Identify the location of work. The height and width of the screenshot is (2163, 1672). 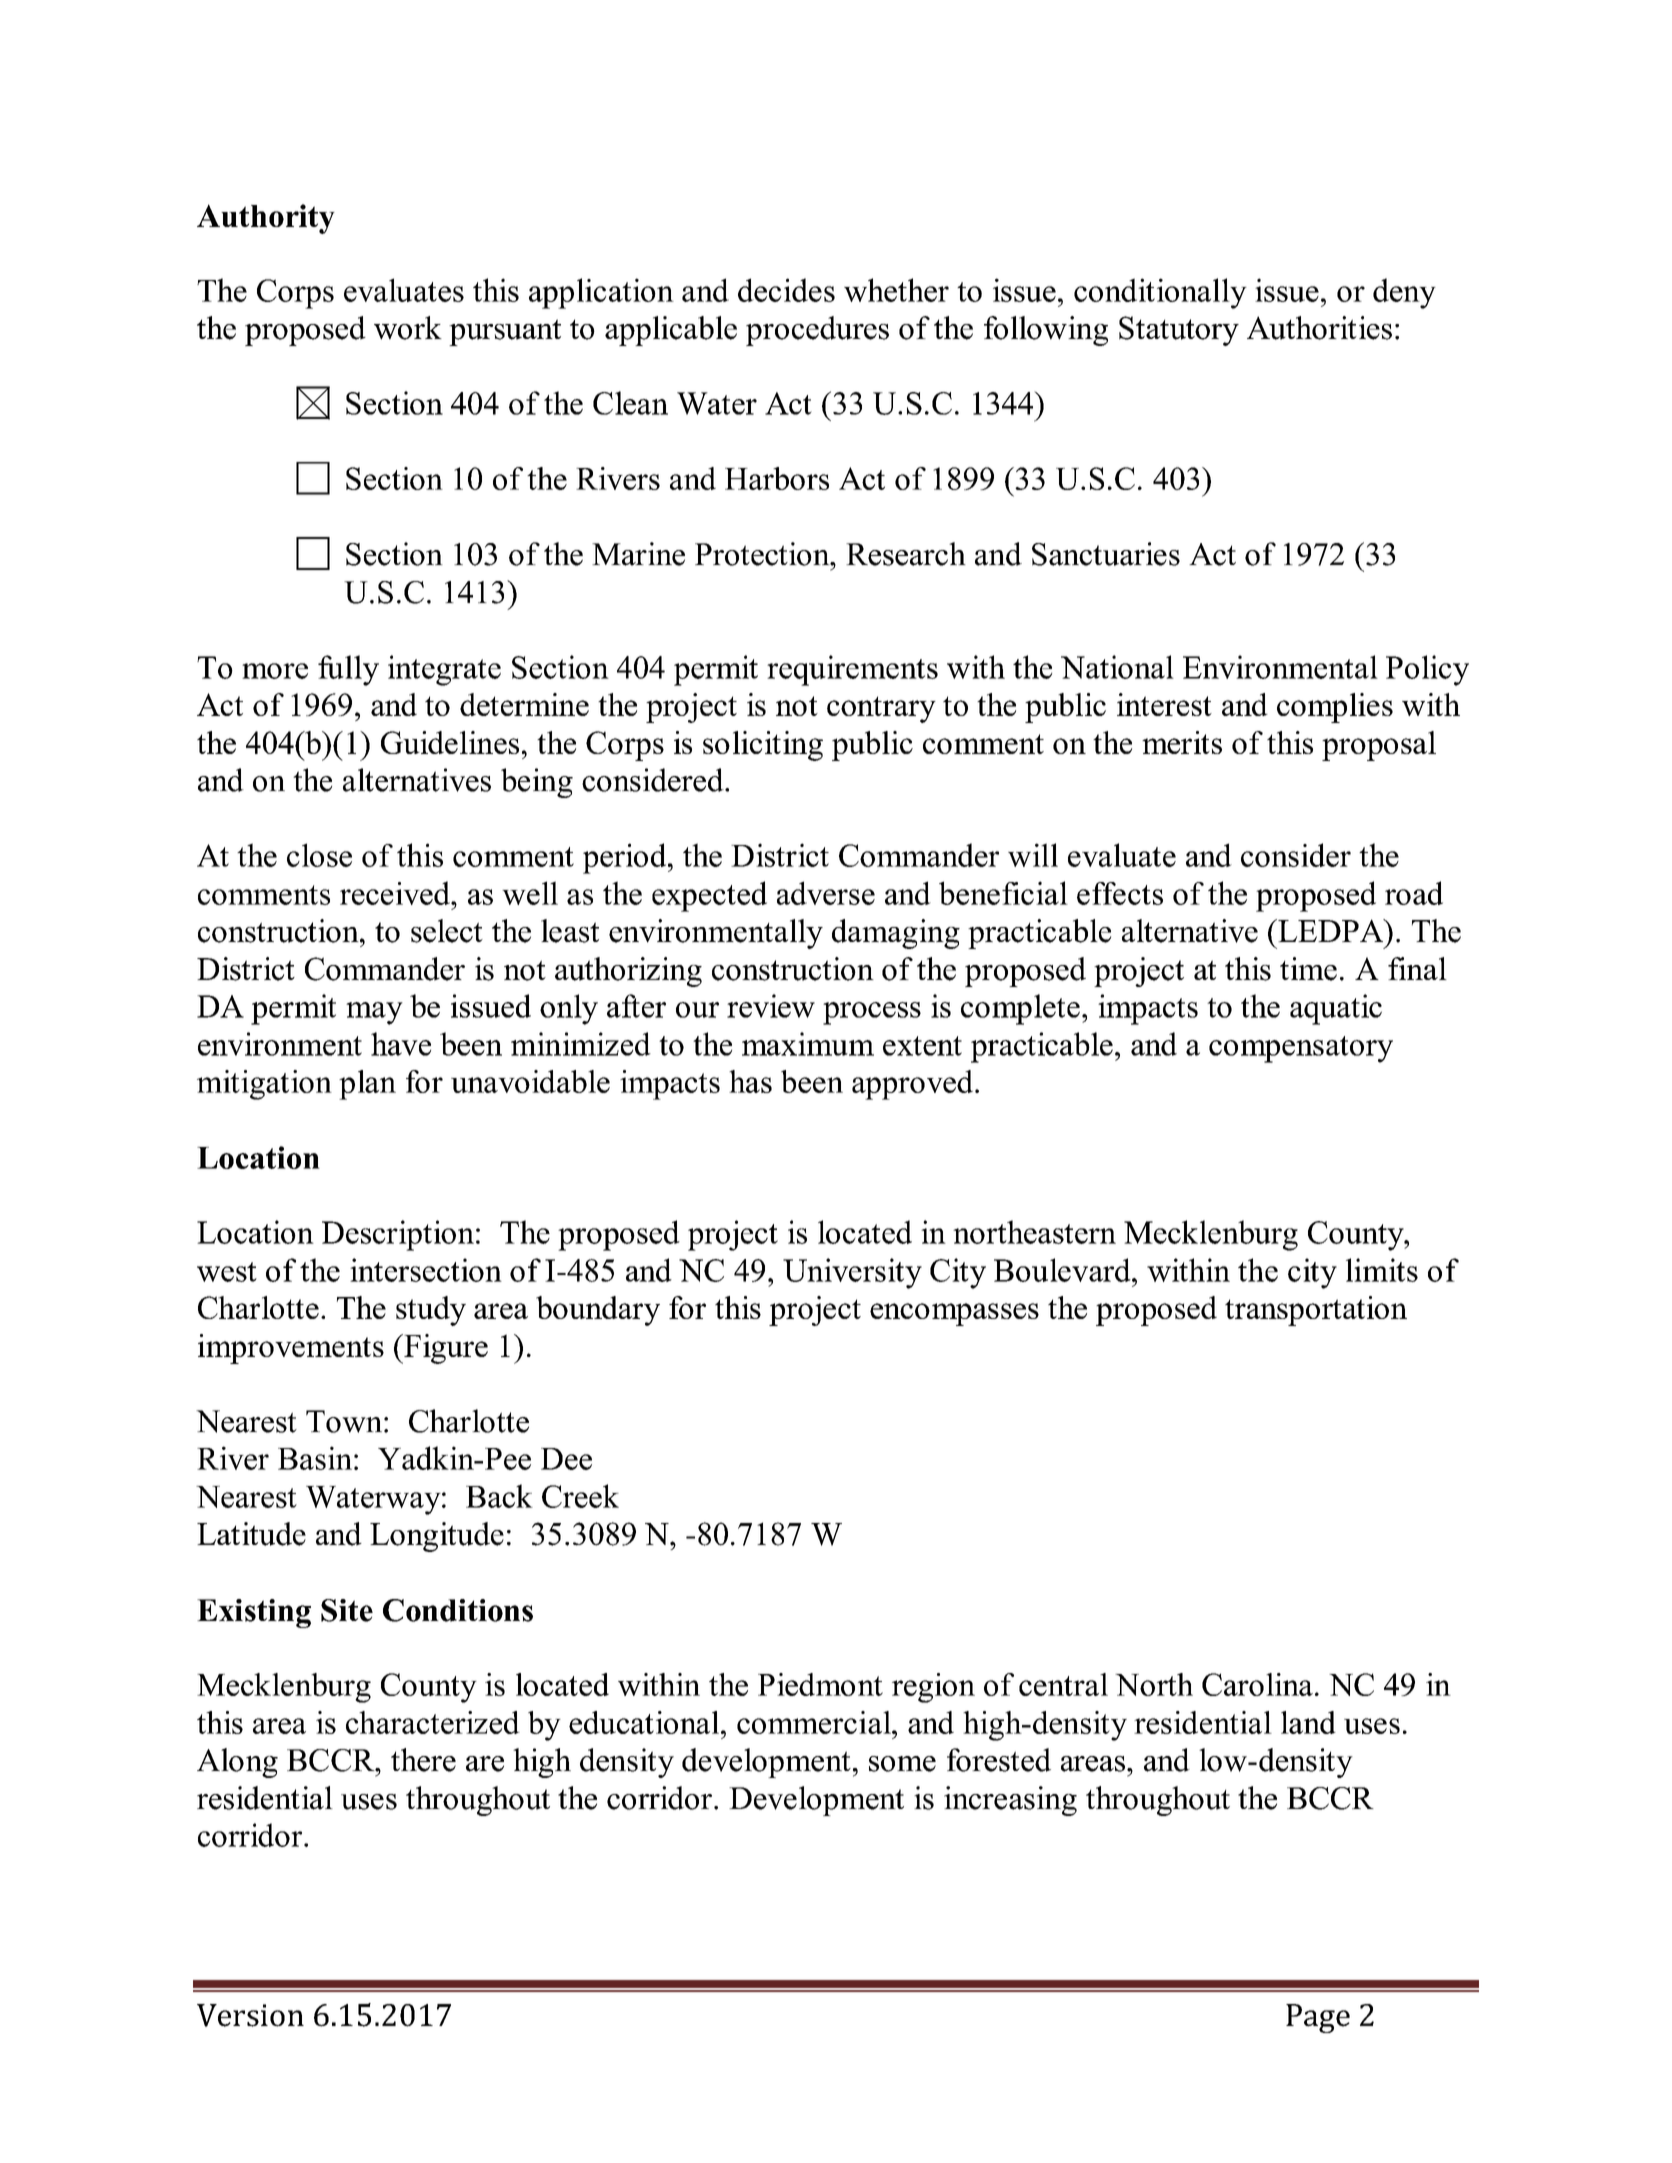
(408, 328).
